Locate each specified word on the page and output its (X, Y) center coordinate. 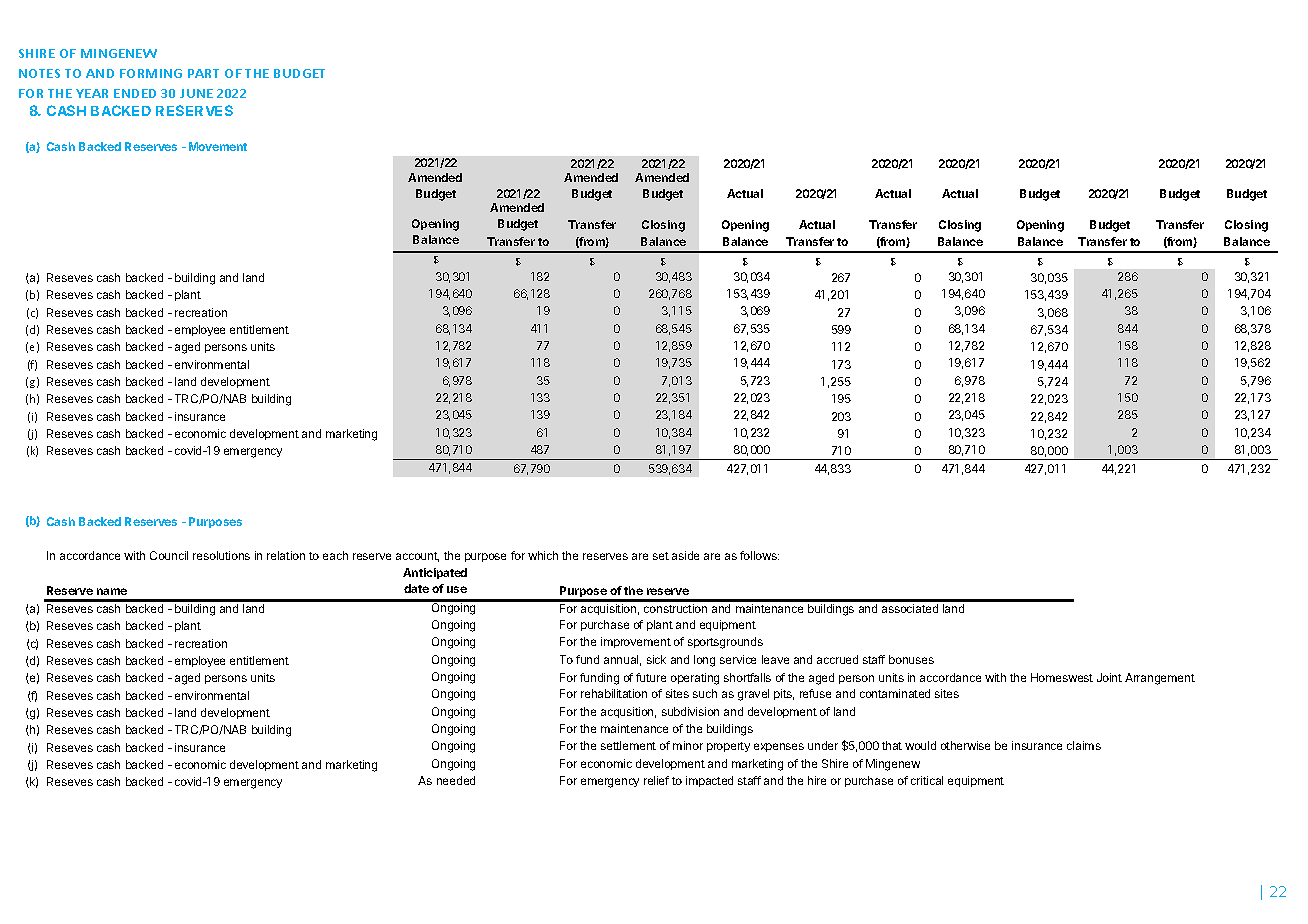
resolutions (221, 555)
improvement (636, 642)
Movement (218, 146)
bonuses (911, 659)
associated (910, 608)
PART (203, 73)
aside (685, 555)
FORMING (151, 73)
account (417, 557)
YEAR (92, 93)
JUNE (196, 93)
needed (456, 780)
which (543, 555)
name (112, 591)
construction (675, 608)
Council (169, 555)
